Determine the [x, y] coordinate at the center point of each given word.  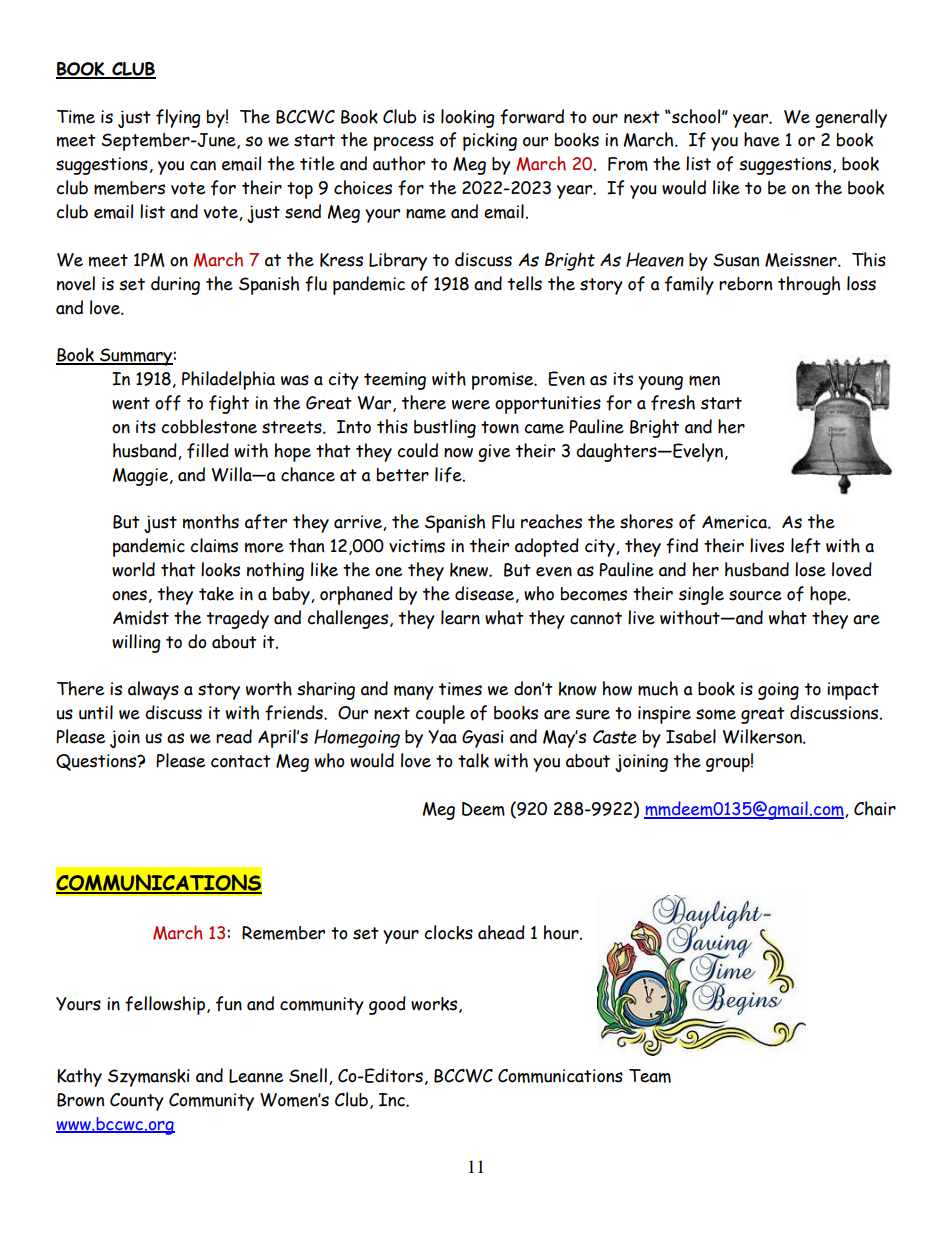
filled [208, 451]
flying [178, 118]
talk [473, 760]
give [494, 453]
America [735, 522]
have [762, 139]
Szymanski [149, 1078]
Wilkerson [763, 736]
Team [650, 1076]
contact [241, 761]
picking [490, 142]
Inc [393, 1100]
